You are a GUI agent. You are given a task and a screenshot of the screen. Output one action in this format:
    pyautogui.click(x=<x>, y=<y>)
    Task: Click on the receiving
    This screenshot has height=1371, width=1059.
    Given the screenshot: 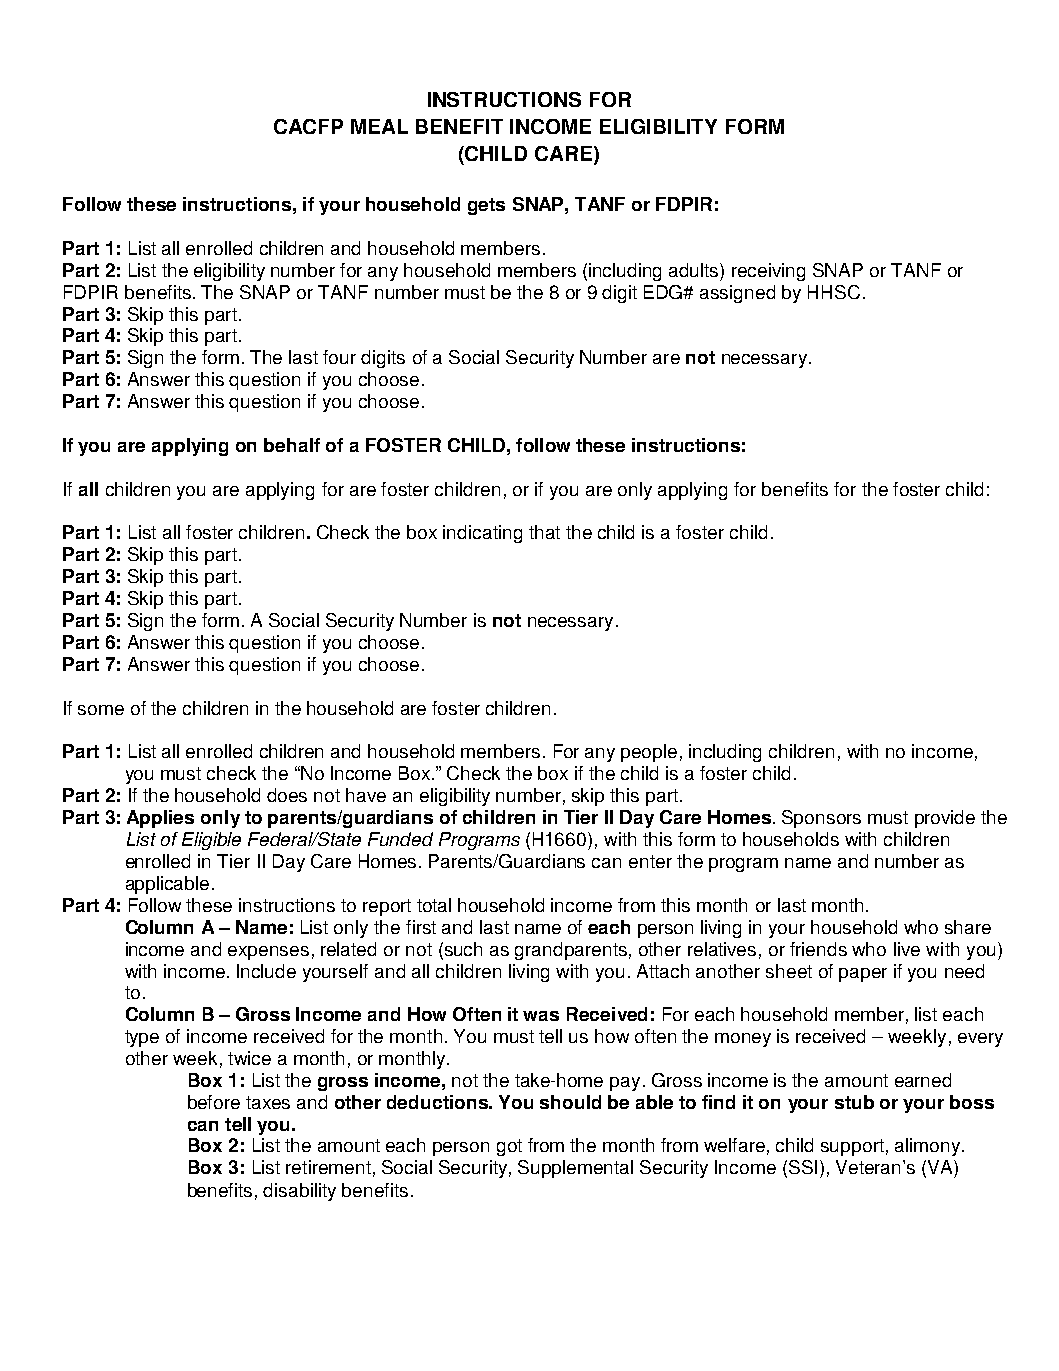 What is the action you would take?
    pyautogui.click(x=768, y=272)
